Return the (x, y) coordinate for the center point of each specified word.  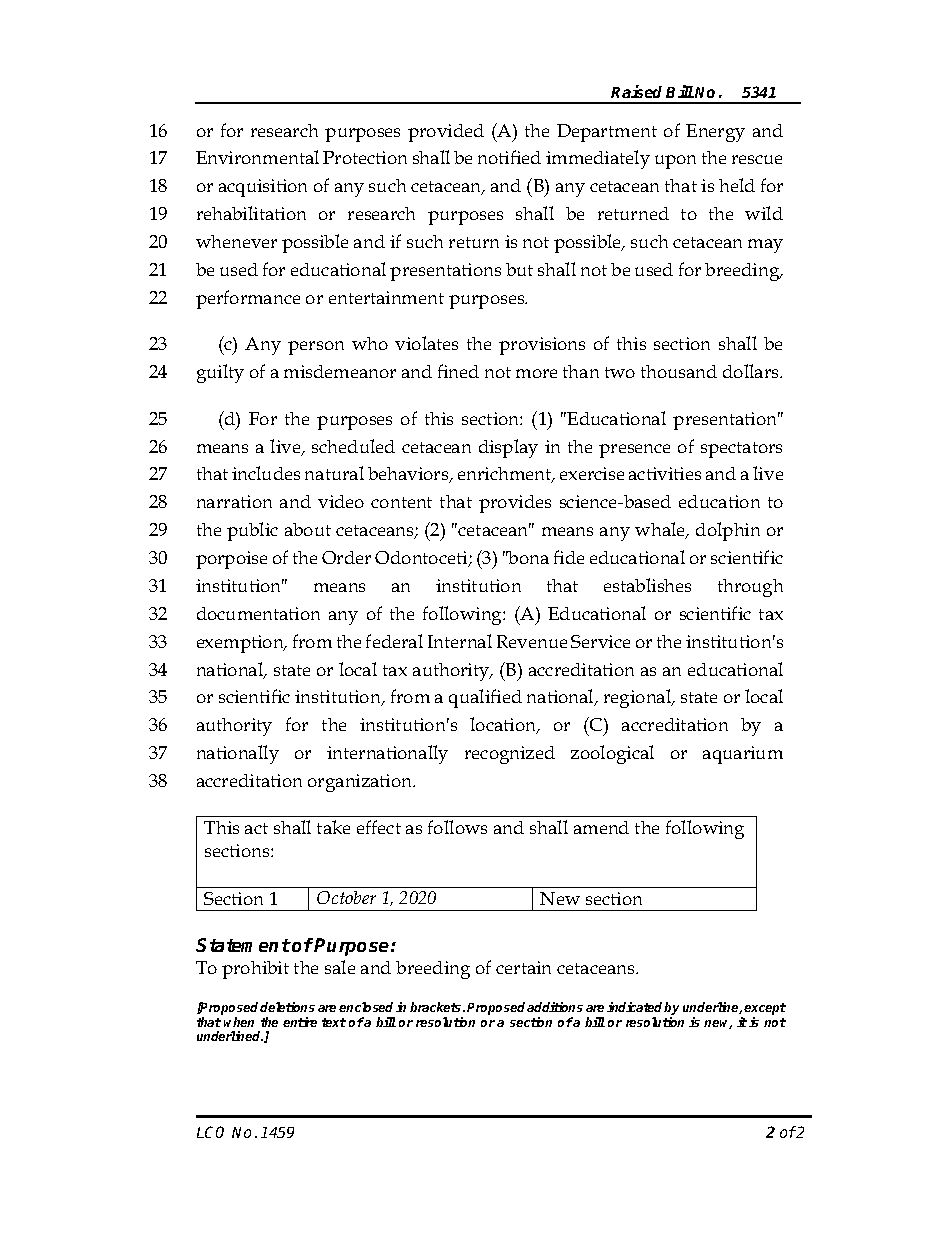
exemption (241, 644)
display (508, 448)
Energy (715, 133)
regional (639, 698)
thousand (679, 371)
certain (523, 967)
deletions (287, 1007)
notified (509, 157)
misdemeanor (340, 371)
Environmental (257, 157)
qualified (485, 698)
